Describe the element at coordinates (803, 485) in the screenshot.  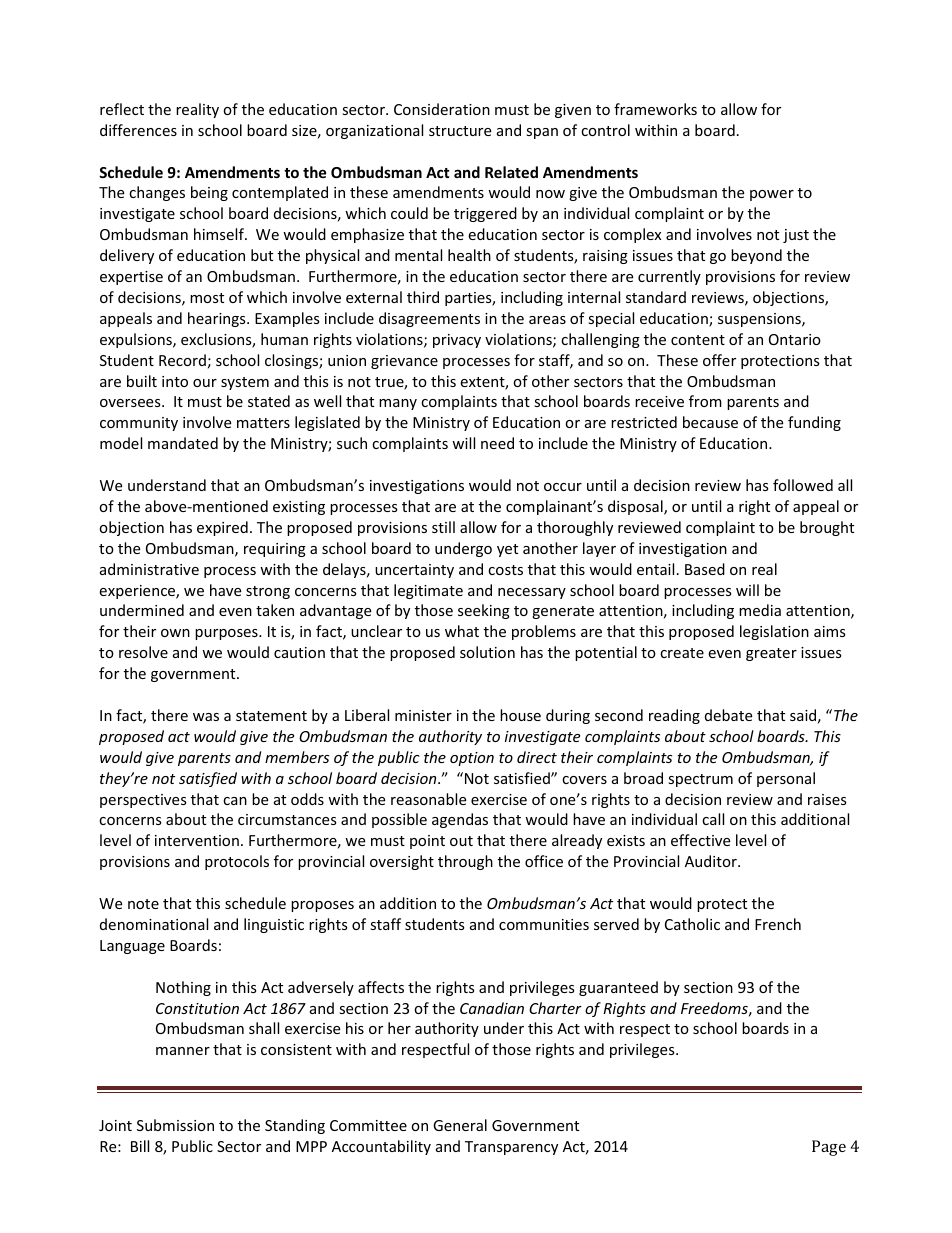
I see `followed` at that location.
